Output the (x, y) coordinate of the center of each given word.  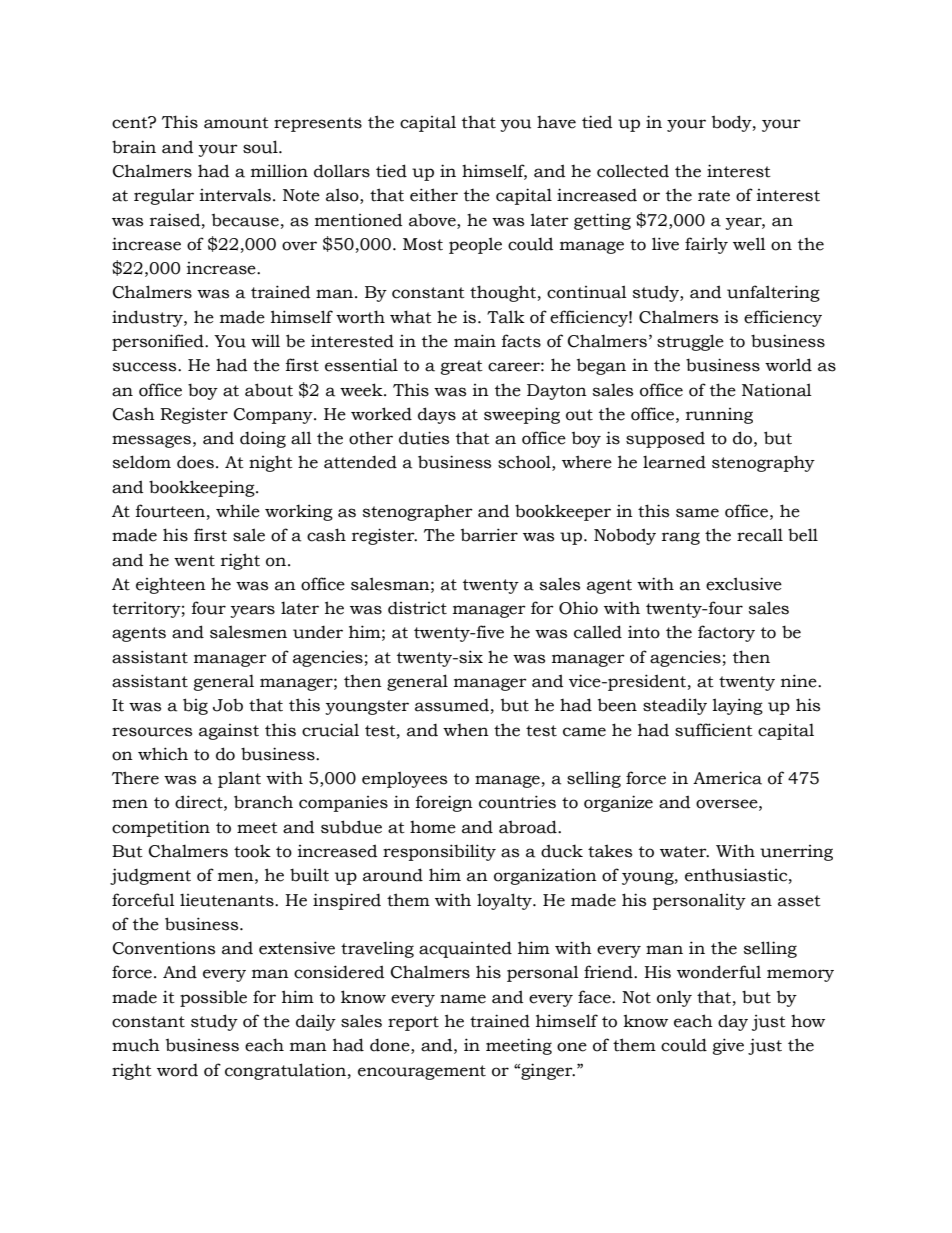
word (177, 1070)
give (728, 1046)
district (417, 608)
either (434, 195)
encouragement (422, 1072)
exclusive (744, 584)
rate (714, 196)
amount (236, 123)
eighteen (171, 585)
